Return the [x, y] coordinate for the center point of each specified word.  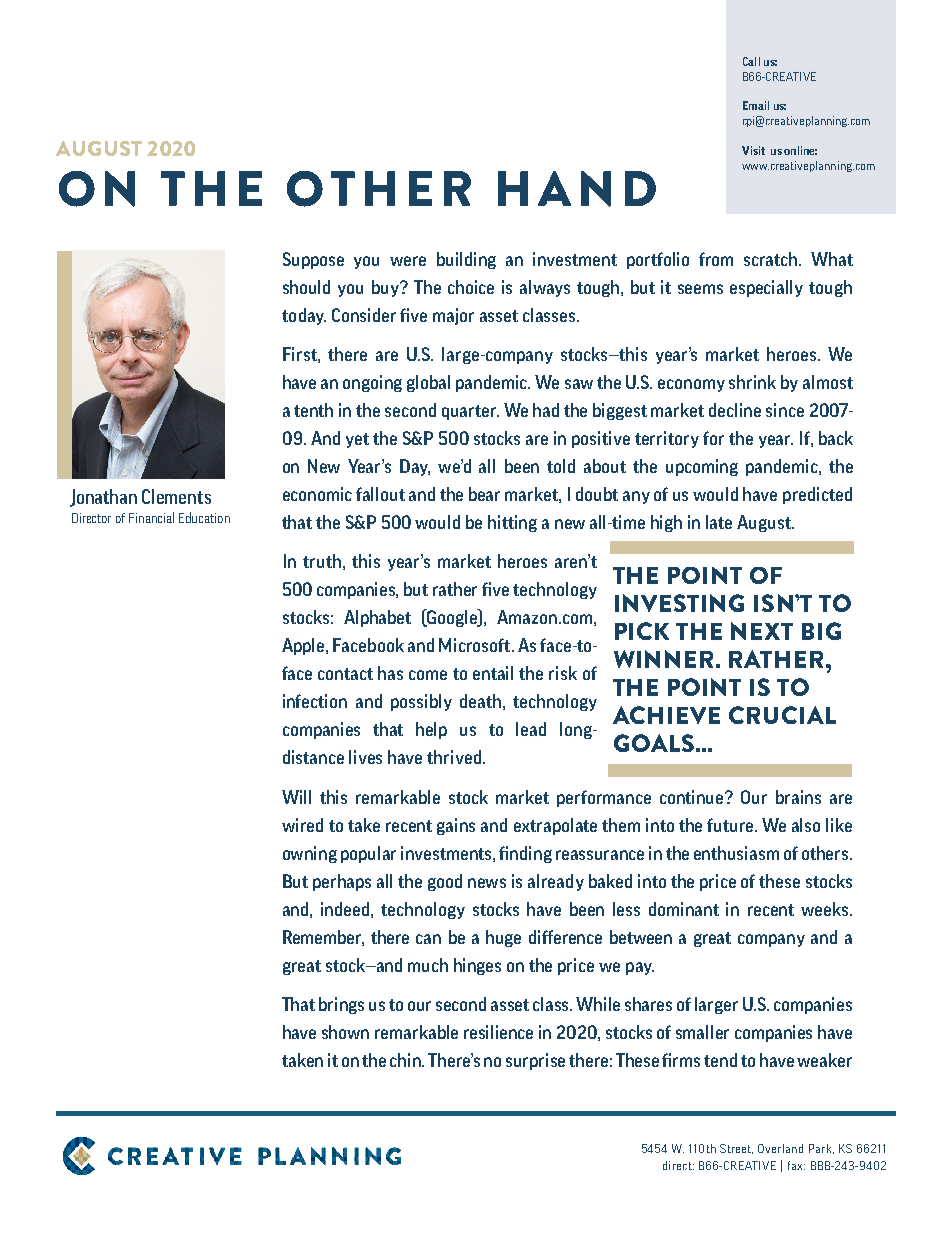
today [304, 316]
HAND [577, 189]
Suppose [313, 260]
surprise [535, 1061]
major [453, 316]
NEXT [762, 631]
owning [310, 854]
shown [345, 1032]
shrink [752, 382]
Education [204, 517]
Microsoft [476, 645]
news [487, 883]
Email [756, 105]
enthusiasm [736, 853]
